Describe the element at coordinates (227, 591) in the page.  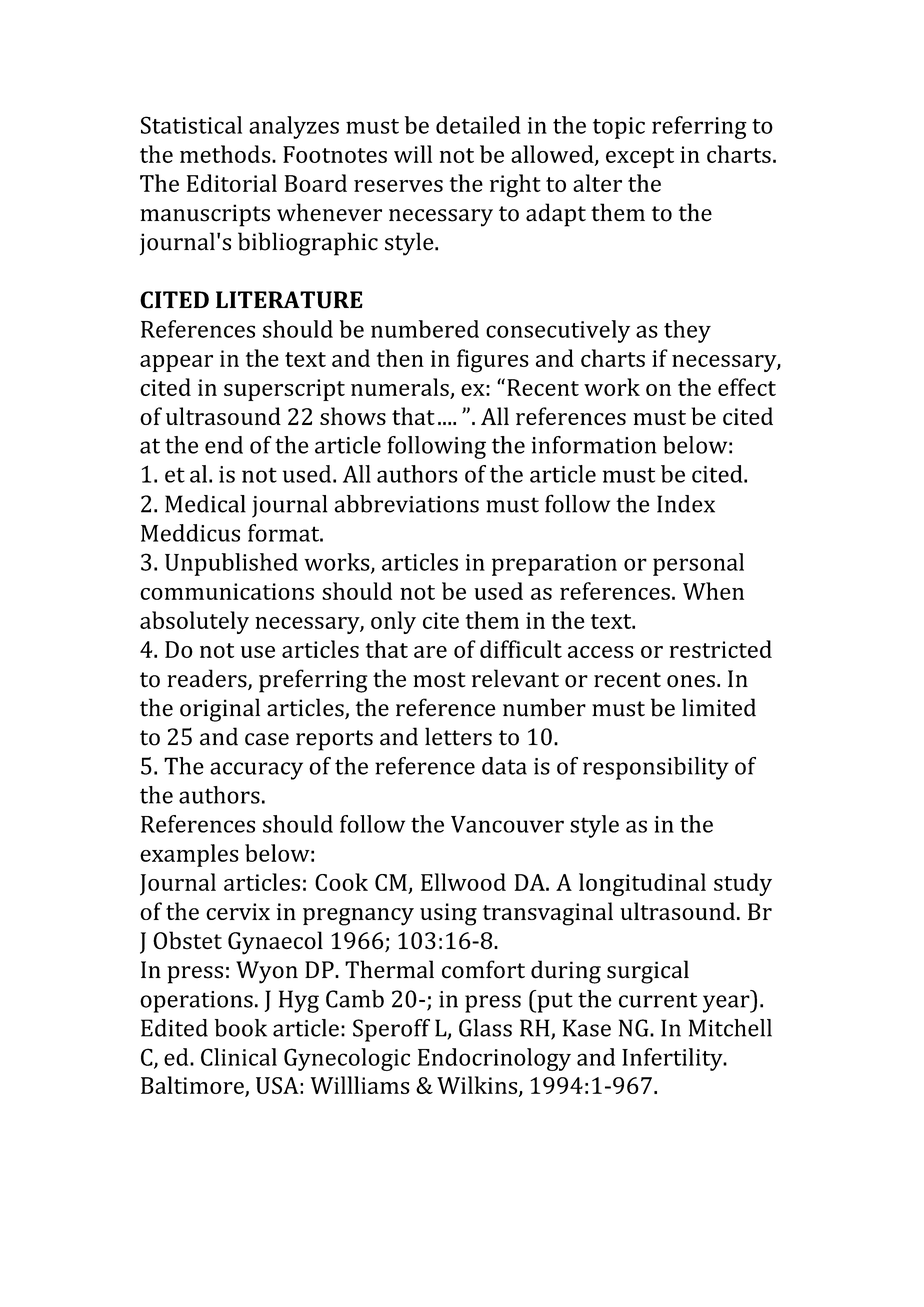
I see `communications` at that location.
